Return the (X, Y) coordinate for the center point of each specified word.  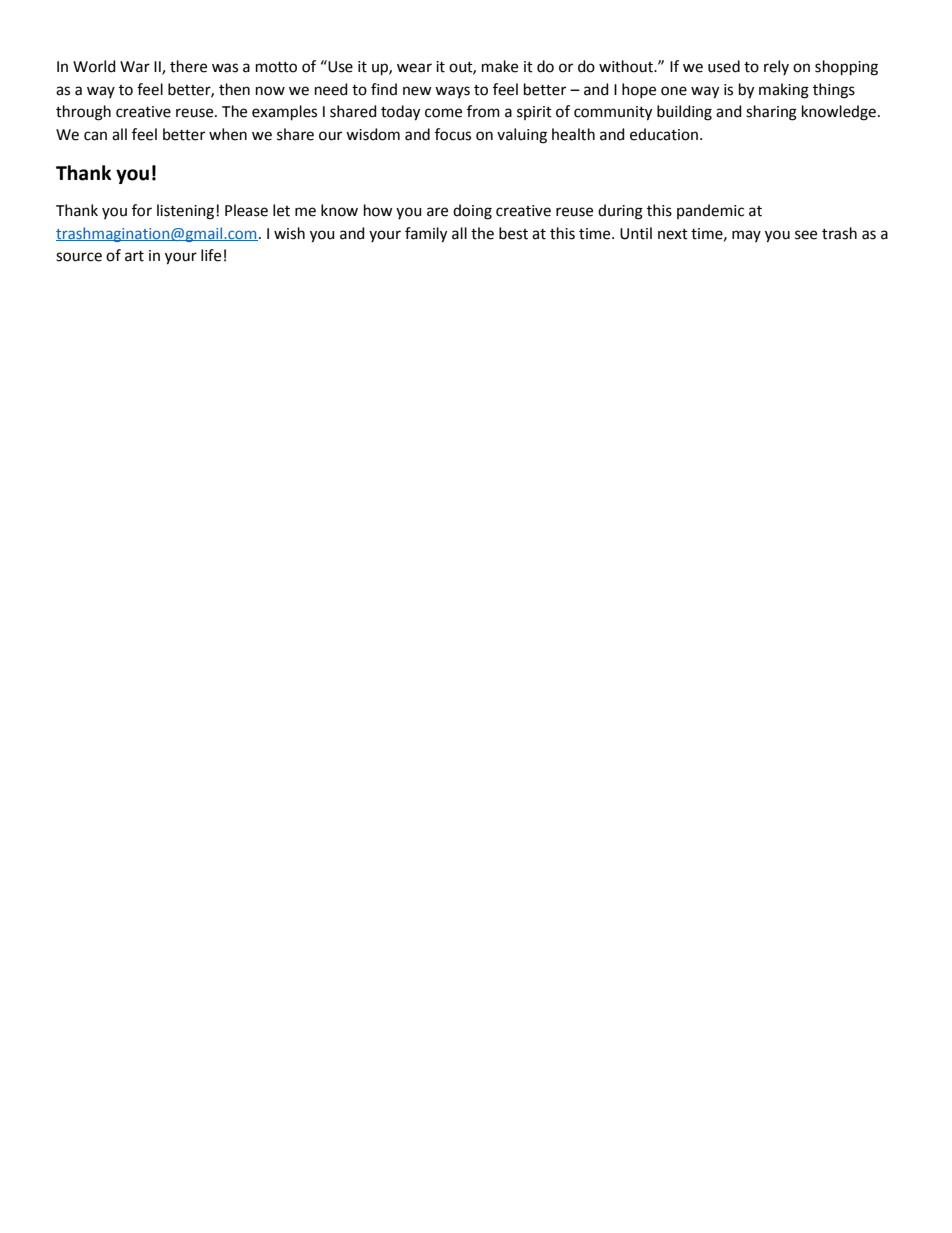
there (188, 66)
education (665, 134)
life (211, 255)
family (426, 235)
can (95, 136)
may (746, 236)
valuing (522, 136)
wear (414, 68)
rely (776, 67)
